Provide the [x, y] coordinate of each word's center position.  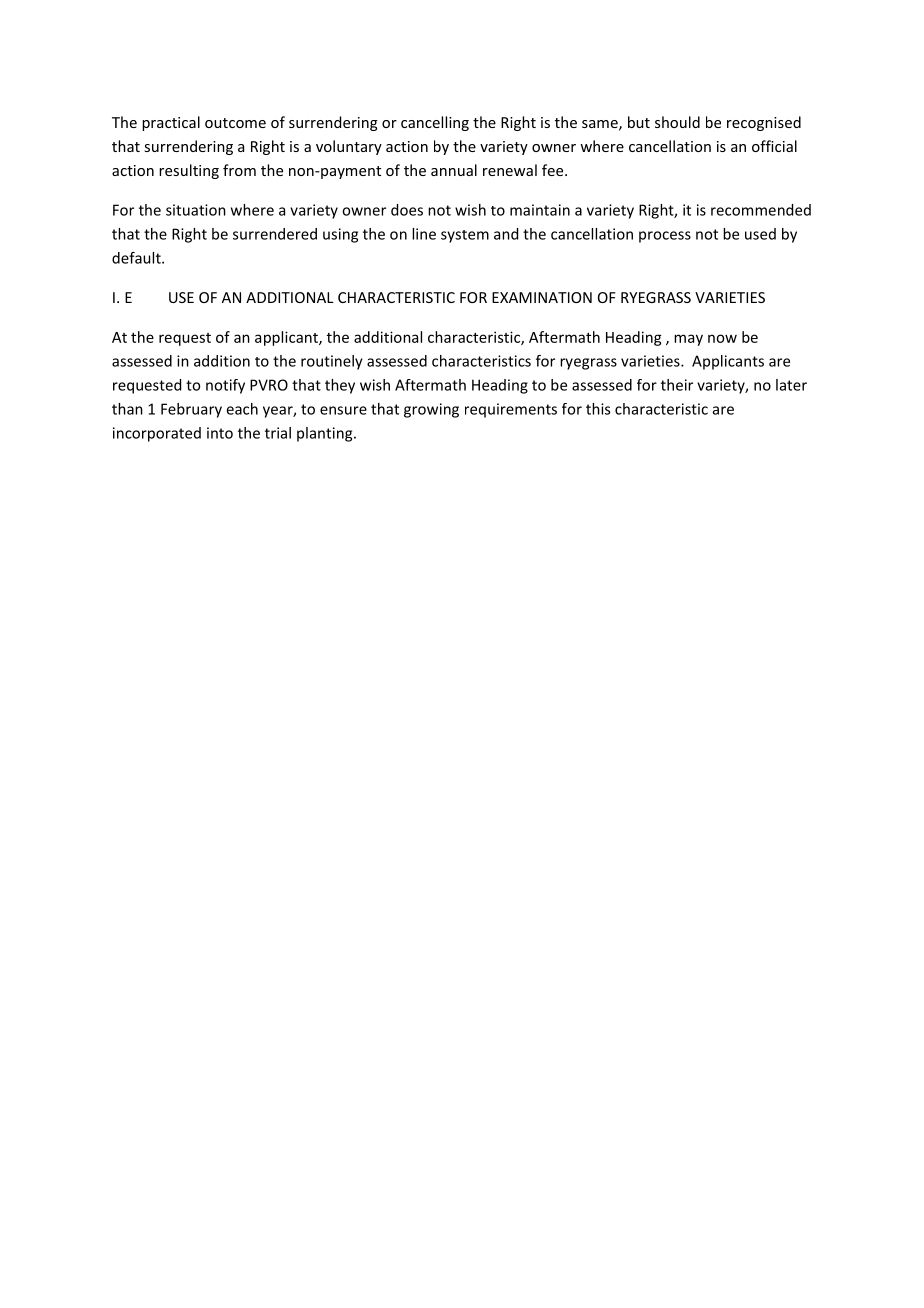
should [677, 122]
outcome [235, 123]
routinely [332, 362]
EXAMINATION [542, 297]
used [760, 234]
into [220, 433]
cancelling [435, 123]
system [465, 236]
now [722, 338]
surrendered [275, 234]
